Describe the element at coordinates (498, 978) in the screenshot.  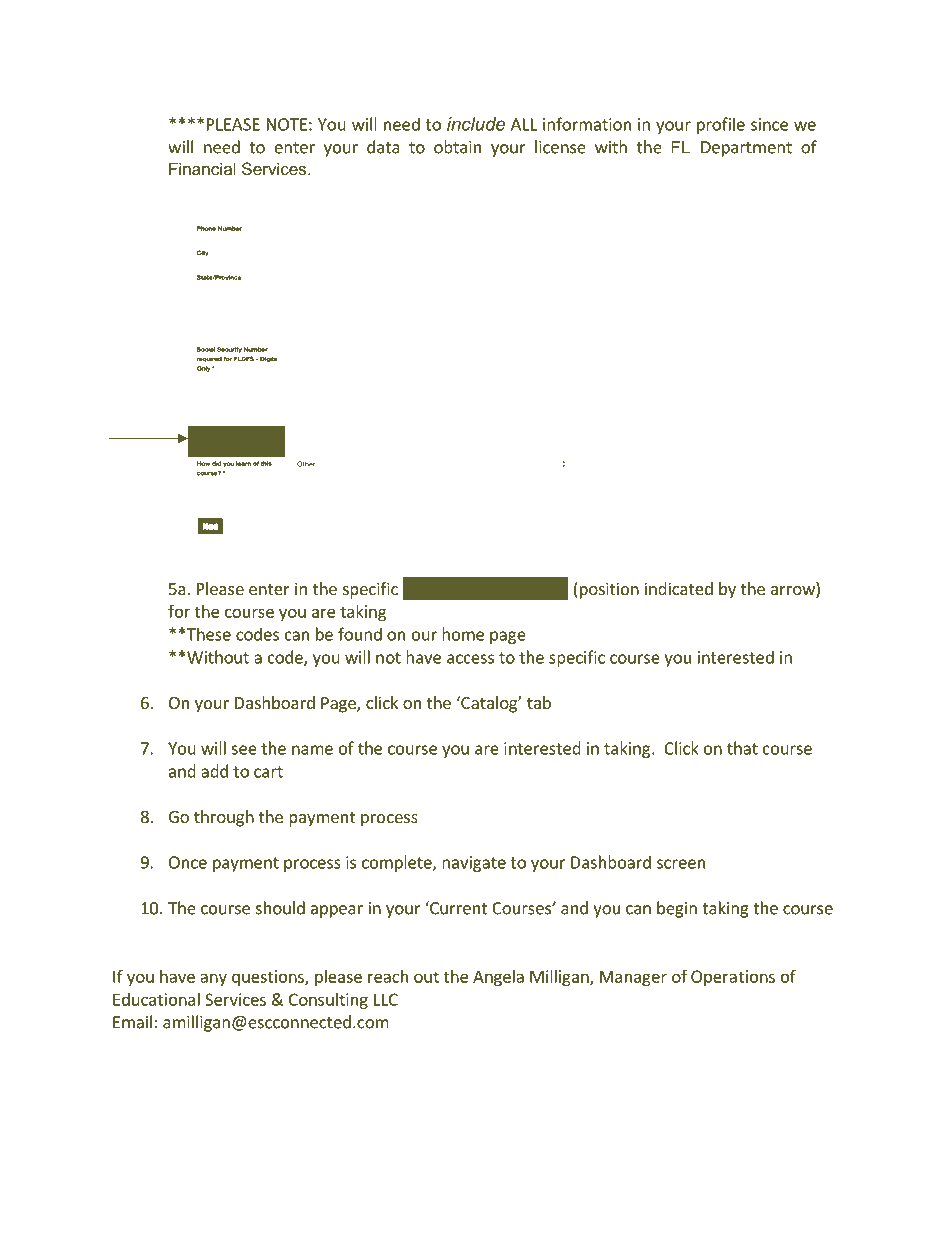
I see `Angela` at that location.
